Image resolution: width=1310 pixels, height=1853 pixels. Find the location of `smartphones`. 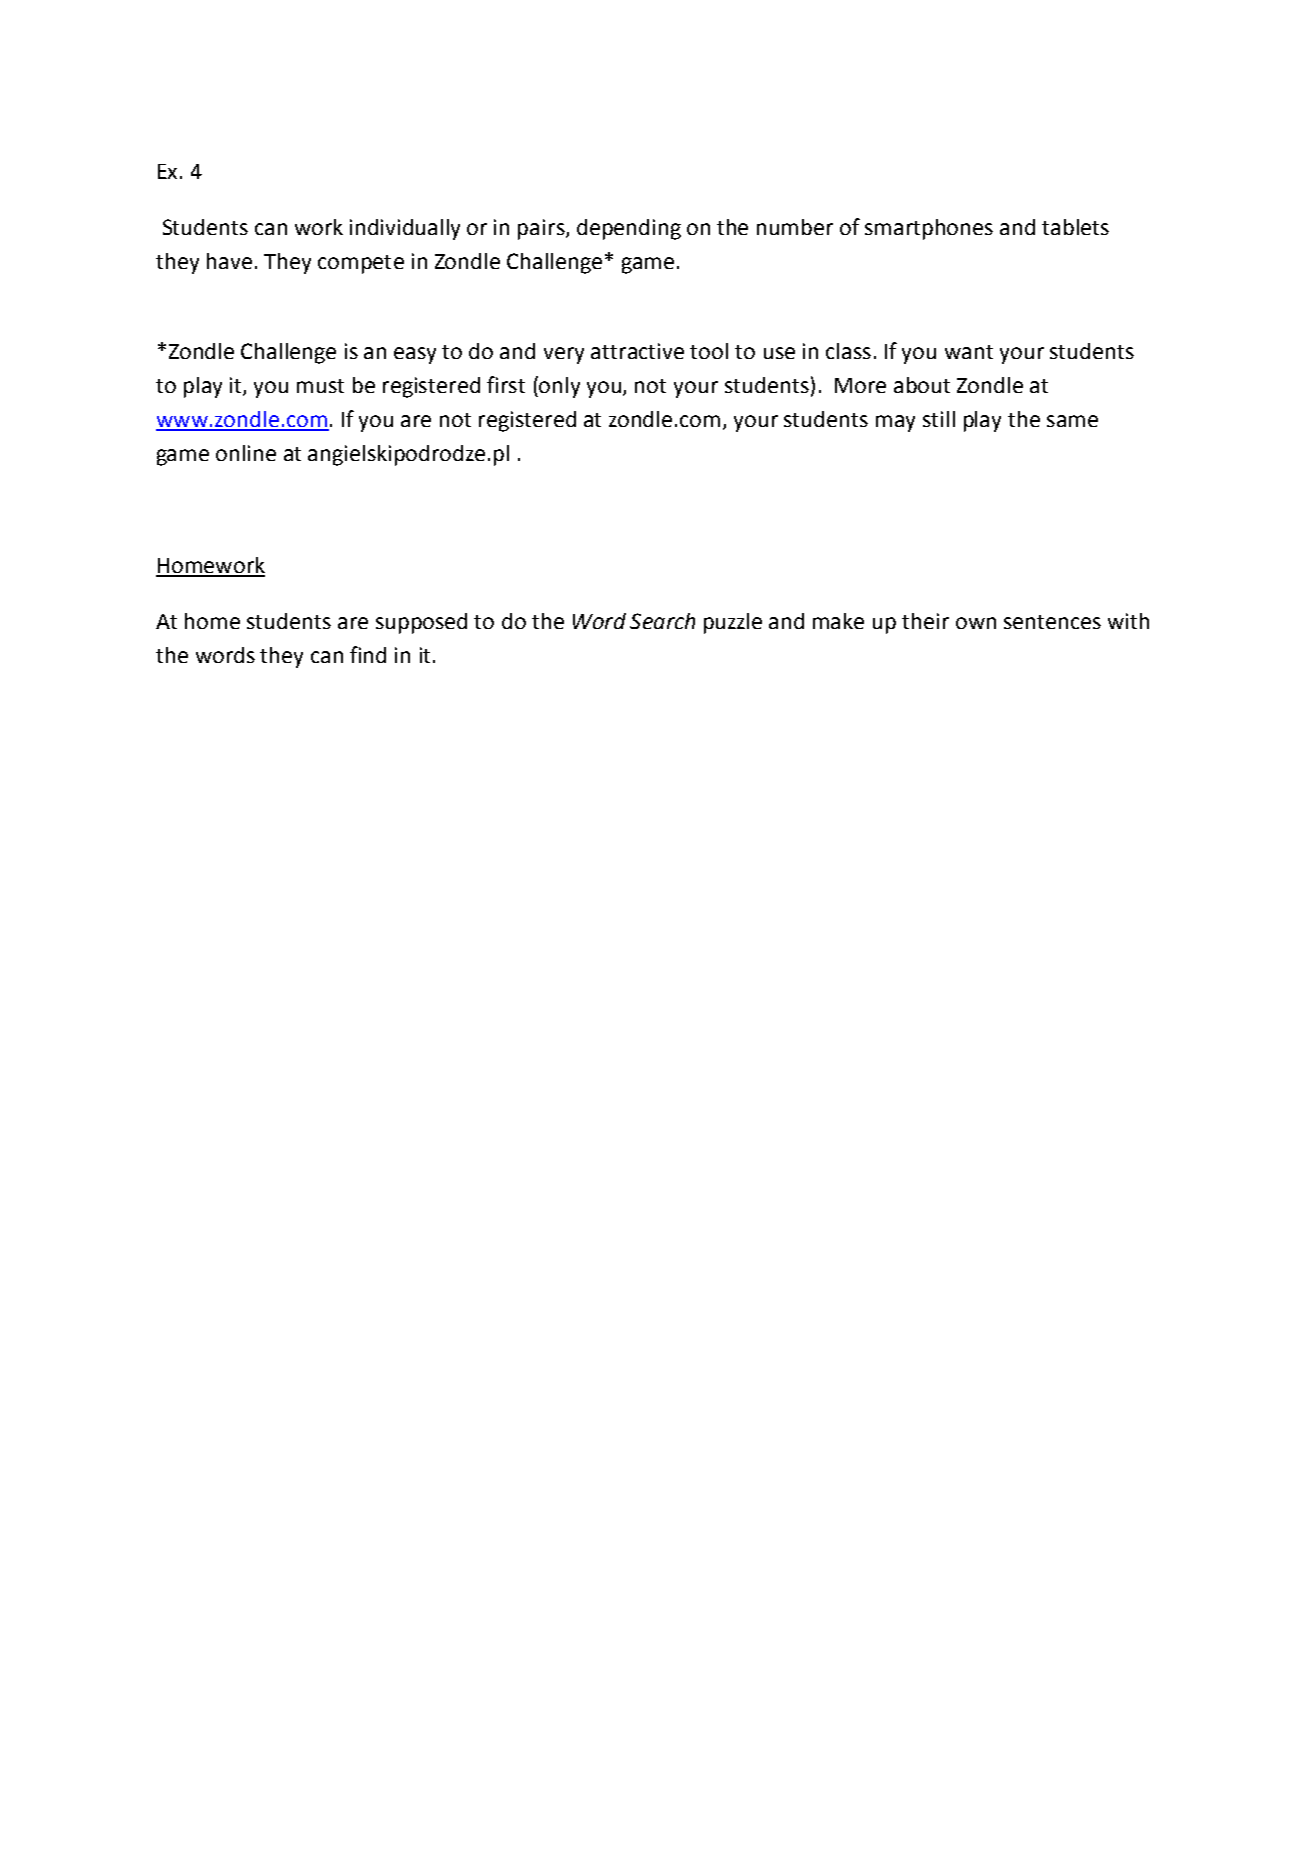

smartphones is located at coordinates (929, 229).
